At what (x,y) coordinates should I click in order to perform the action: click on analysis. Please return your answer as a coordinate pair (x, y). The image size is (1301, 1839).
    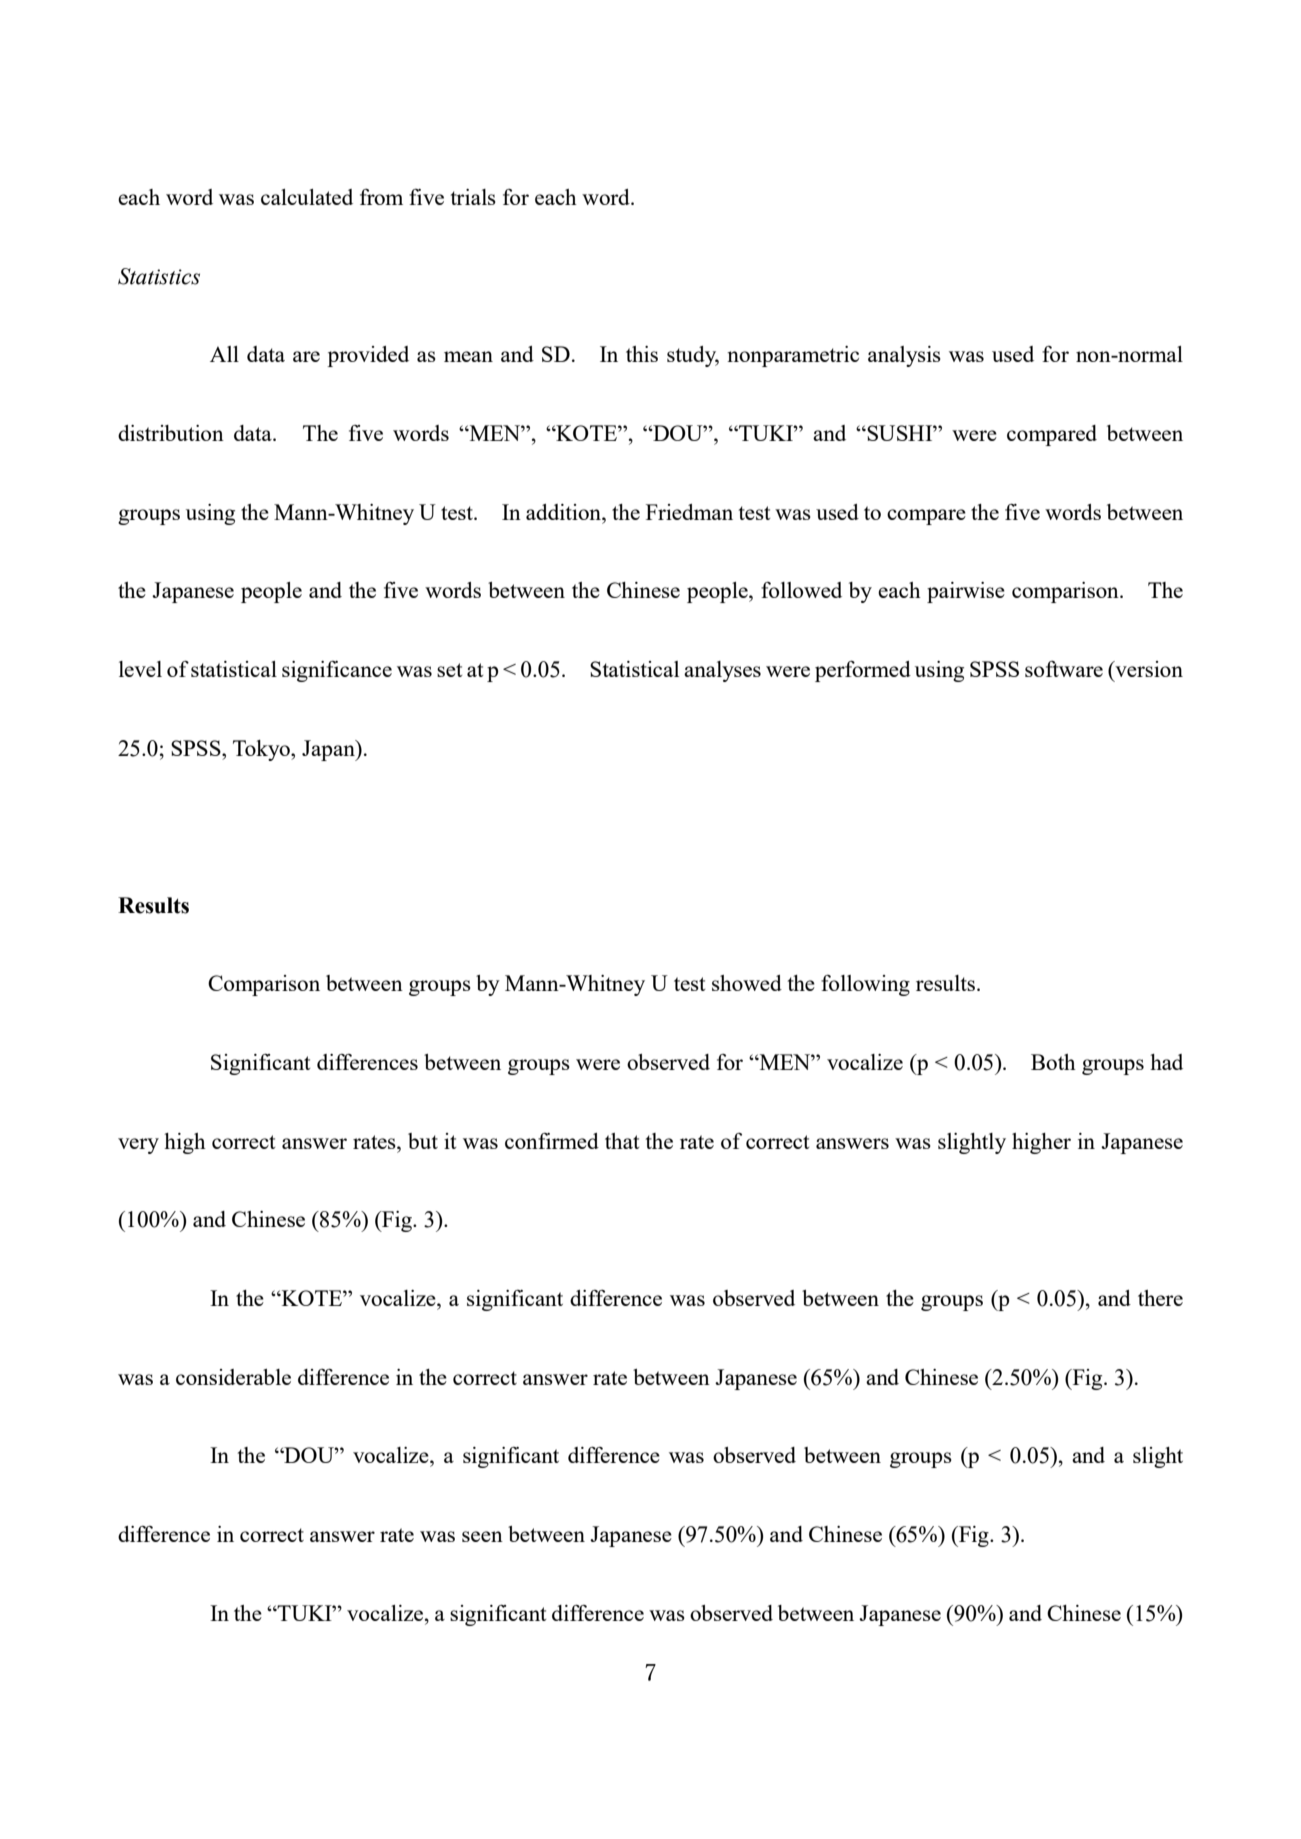
    Looking at the image, I should click on (904, 356).
